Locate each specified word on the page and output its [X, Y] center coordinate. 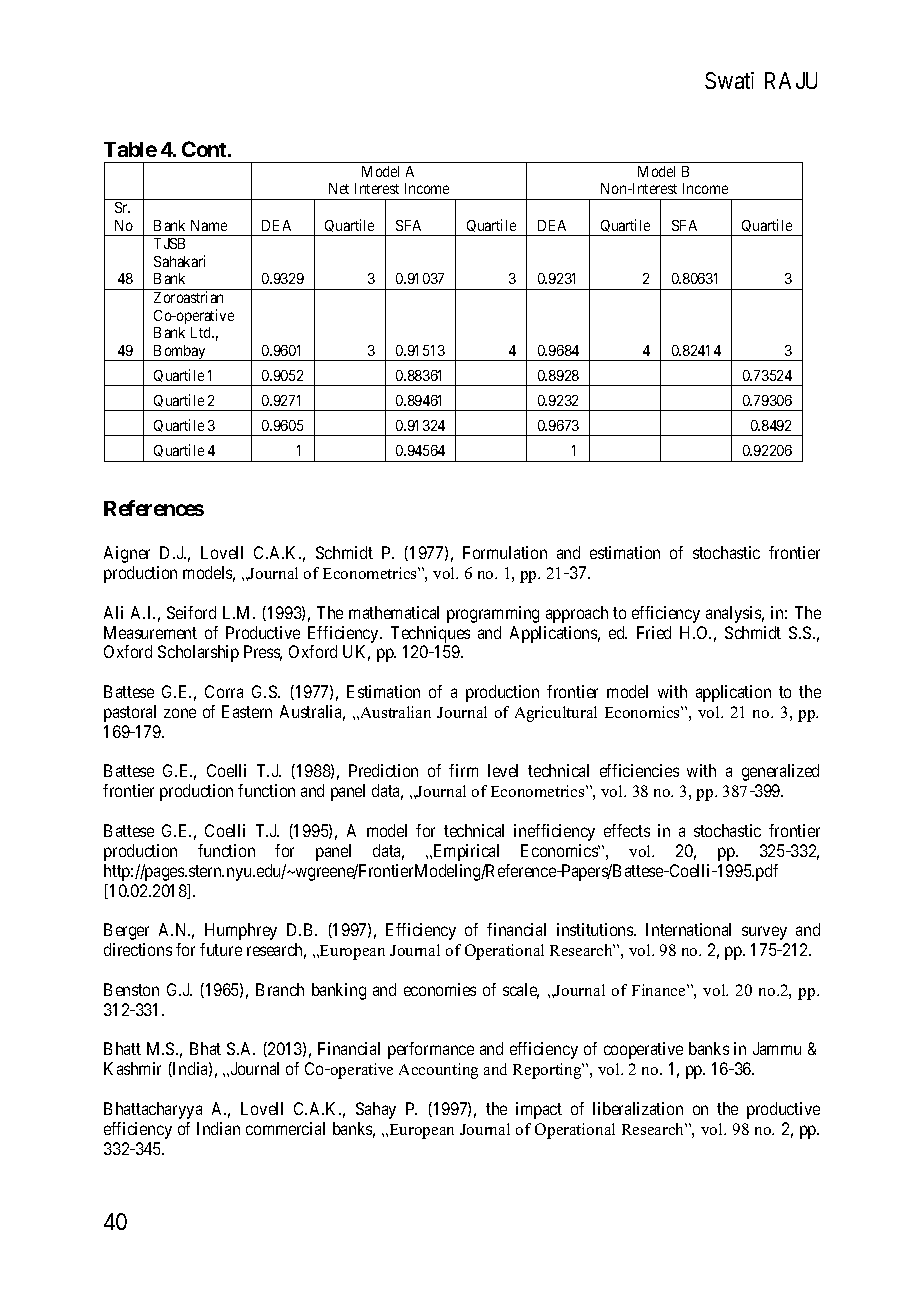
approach [577, 614]
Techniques [430, 634]
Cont [205, 149]
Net [339, 188]
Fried [654, 632]
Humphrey [241, 931]
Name [209, 225]
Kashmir [132, 1068]
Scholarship [198, 653]
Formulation [505, 552]
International [688, 929]
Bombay [180, 353]
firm [463, 770]
